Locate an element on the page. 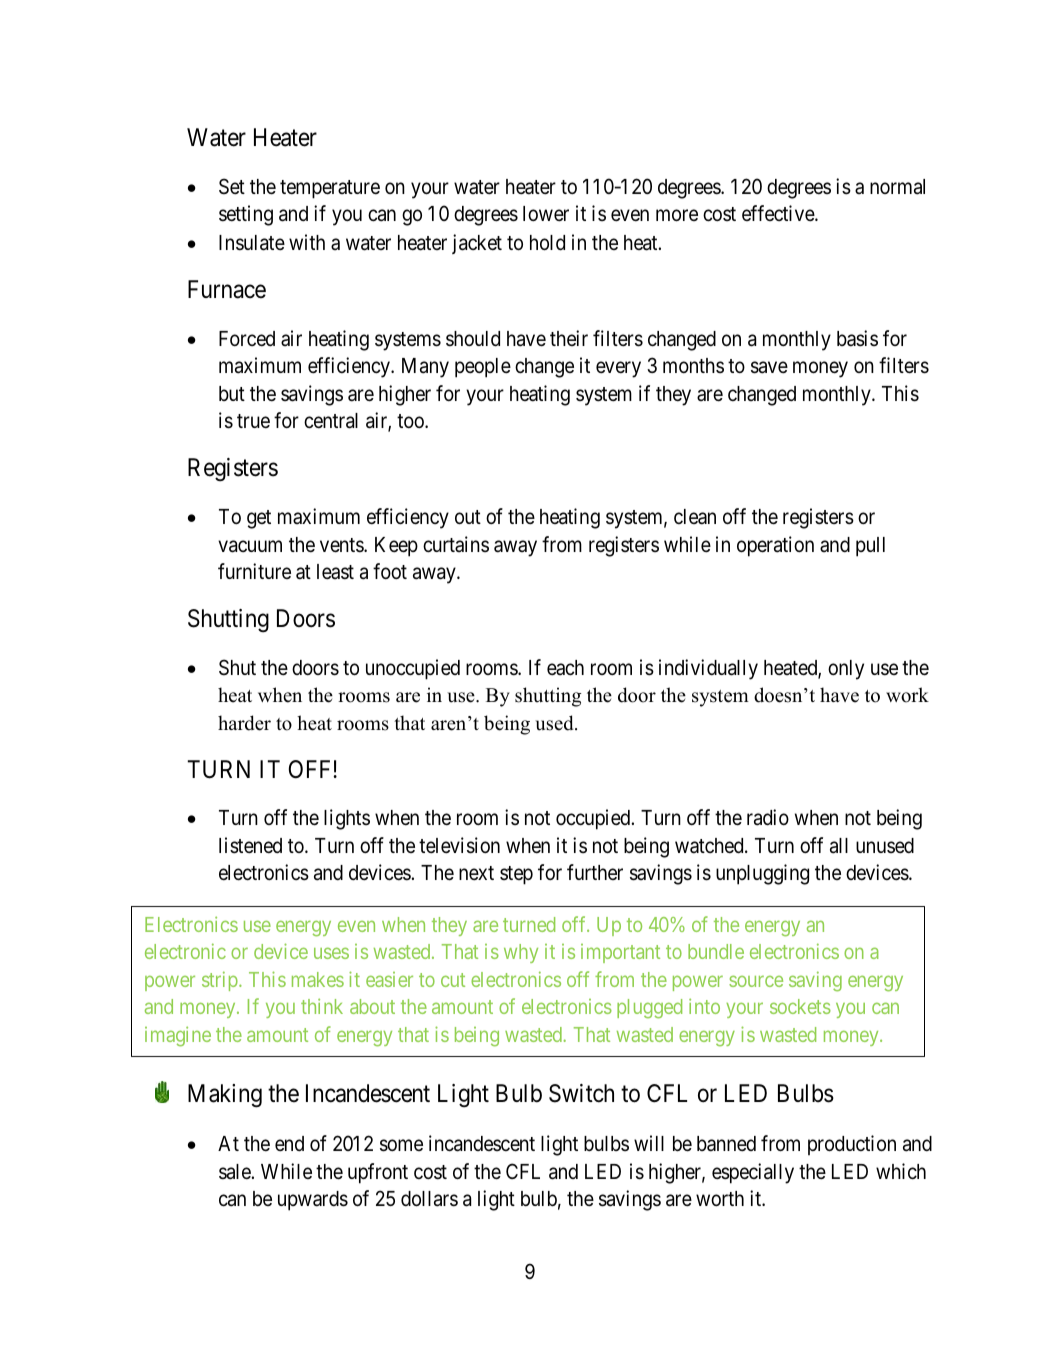  setting is located at coordinates (246, 215).
